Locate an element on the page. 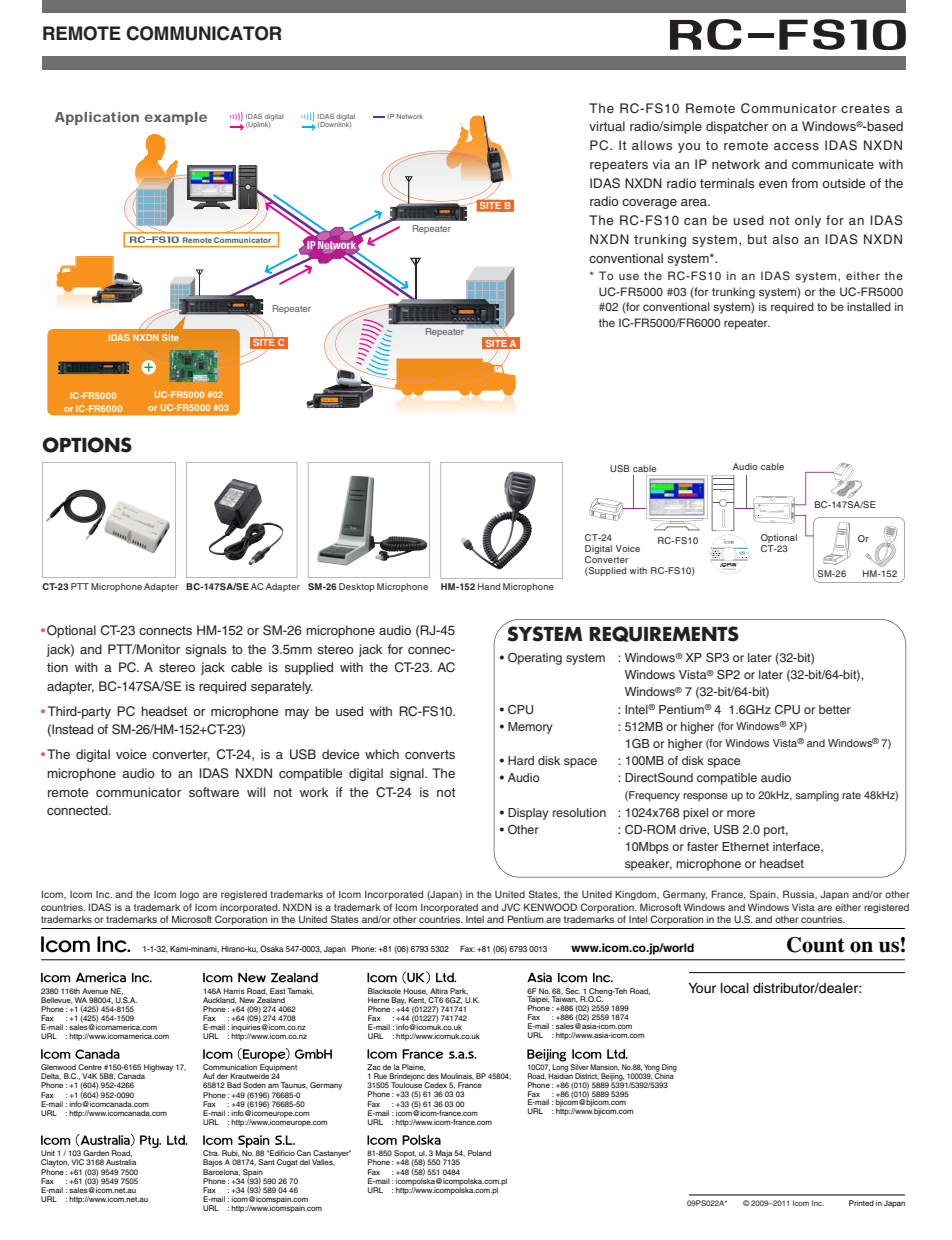 This image has height=1240, width=952. Poland is located at coordinates (479, 1153).
